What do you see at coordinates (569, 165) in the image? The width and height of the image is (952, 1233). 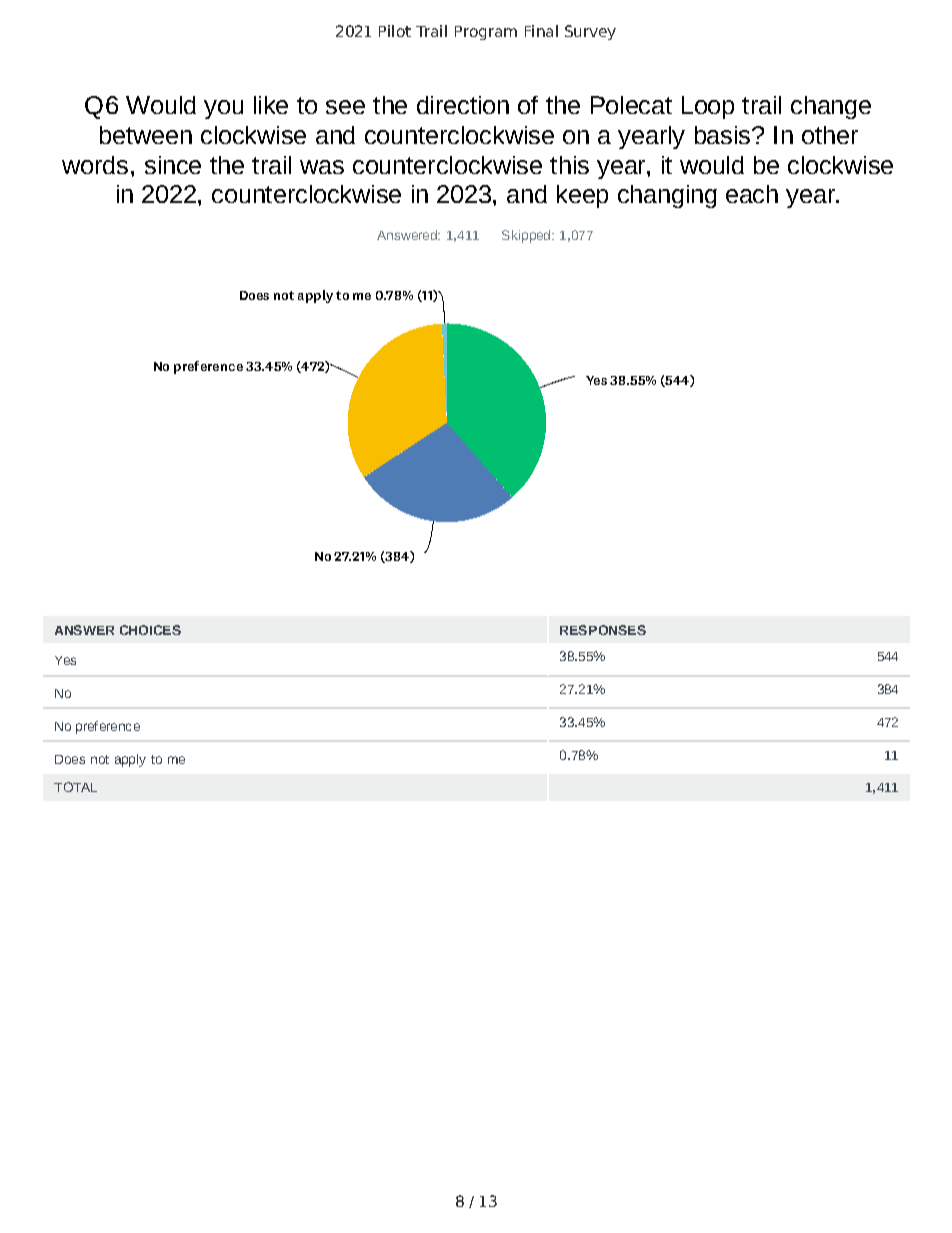 I see `this` at bounding box center [569, 165].
